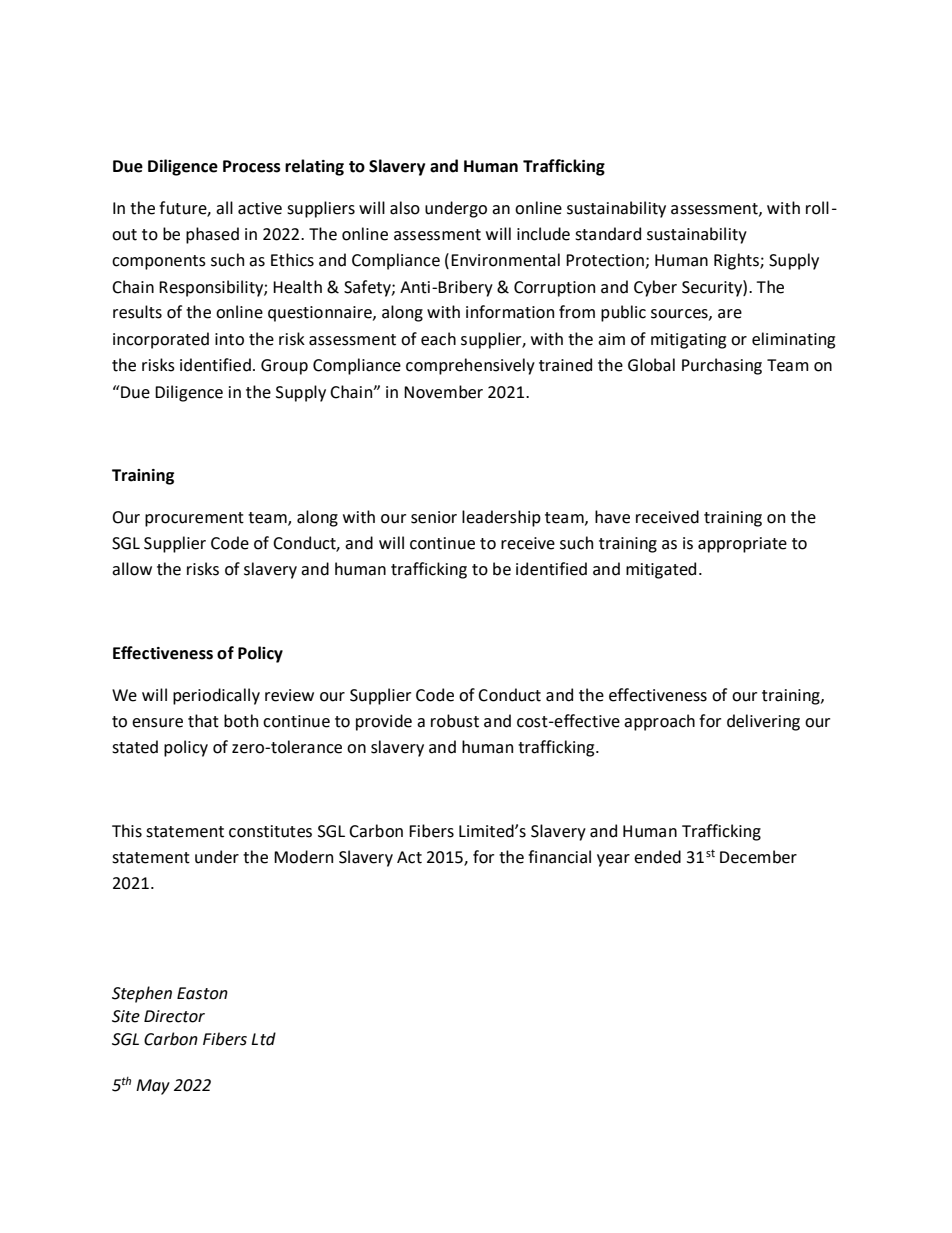  I want to click on periodically, so click(216, 696).
